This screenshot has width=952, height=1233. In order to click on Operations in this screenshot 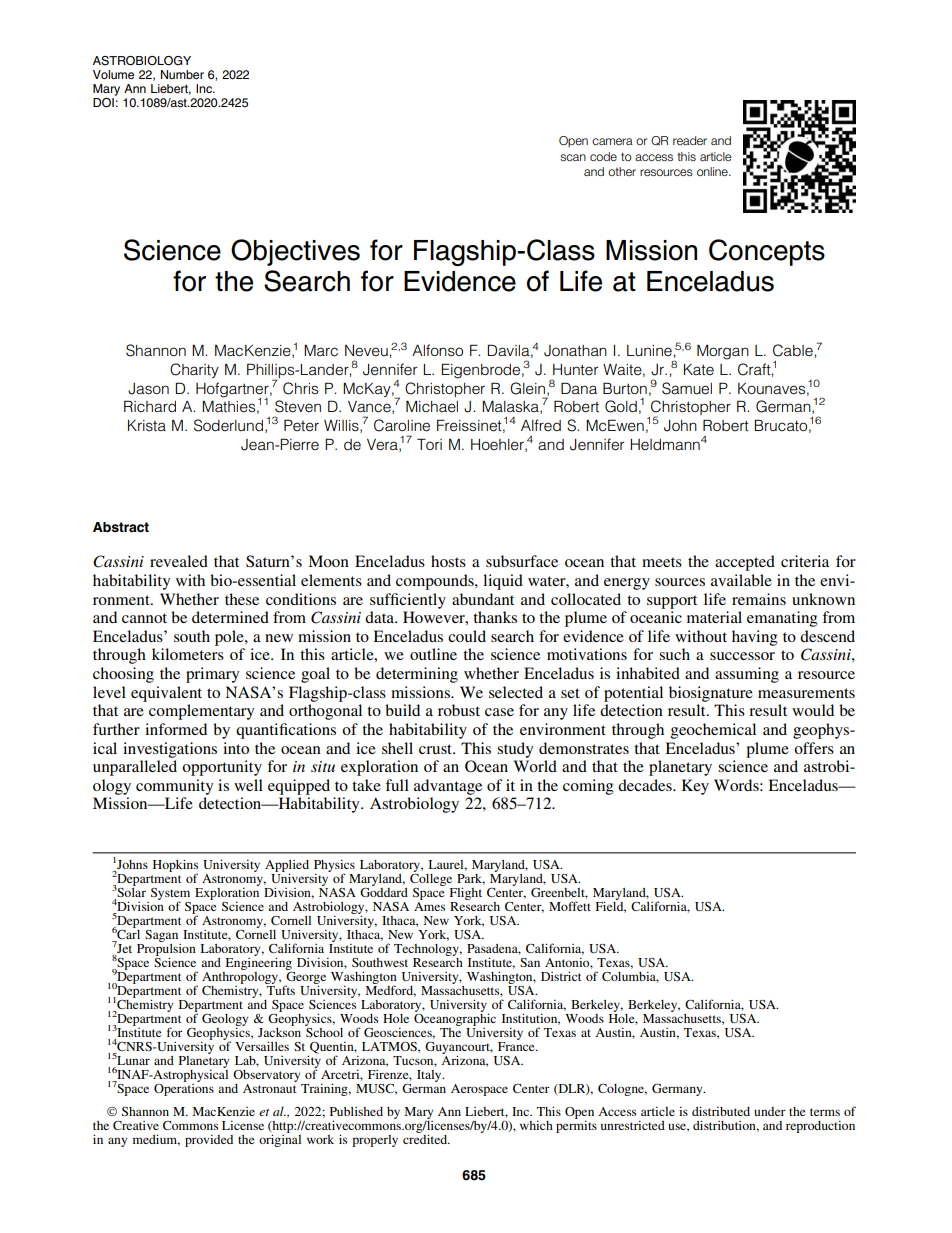, I will do `click(184, 1088)`.
